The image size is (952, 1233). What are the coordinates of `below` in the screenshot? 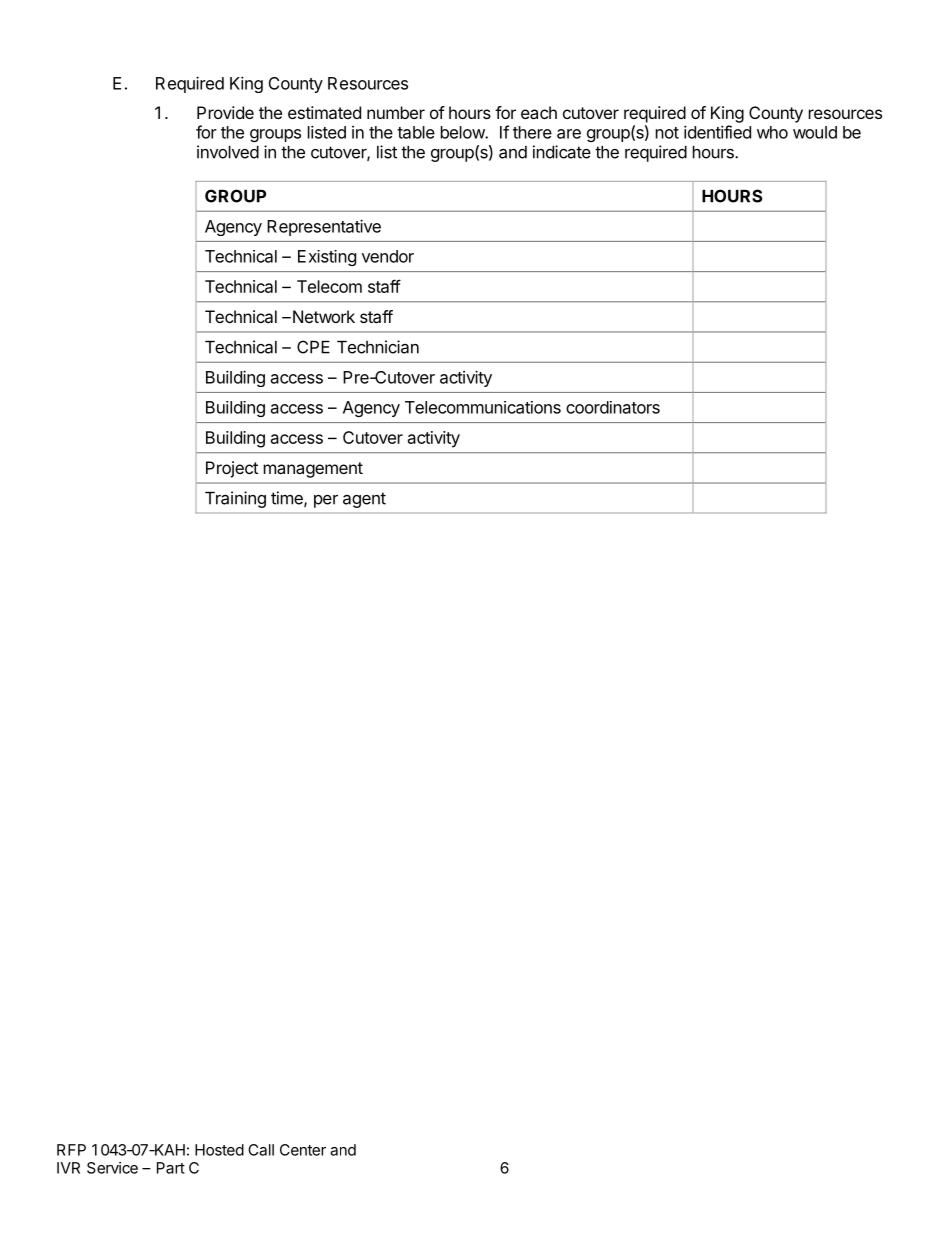 It's located at (463, 132).
